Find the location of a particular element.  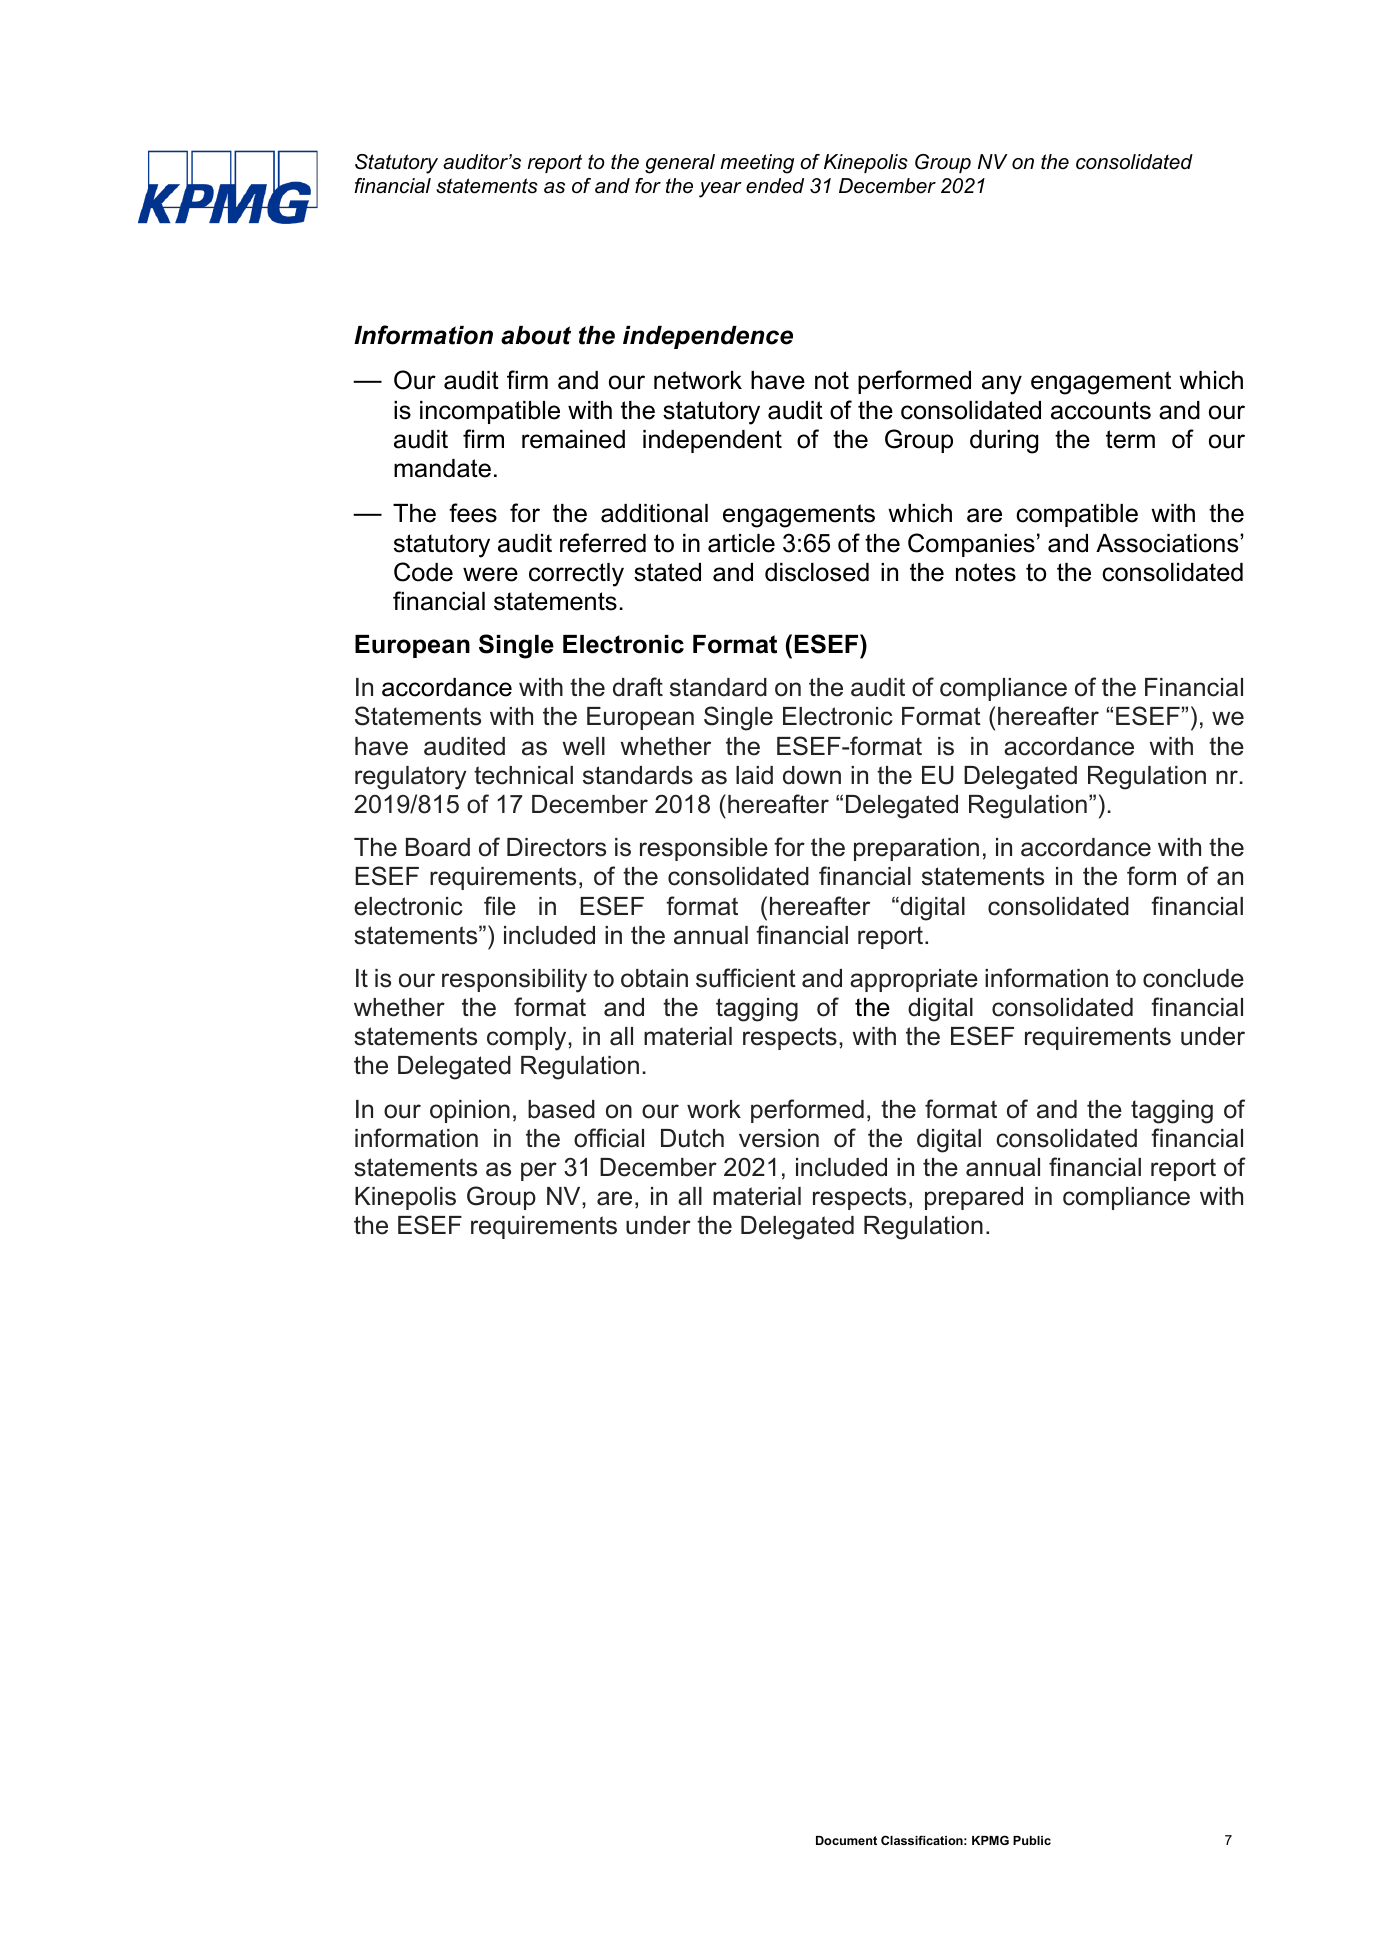

KPMG is located at coordinates (990, 1840).
